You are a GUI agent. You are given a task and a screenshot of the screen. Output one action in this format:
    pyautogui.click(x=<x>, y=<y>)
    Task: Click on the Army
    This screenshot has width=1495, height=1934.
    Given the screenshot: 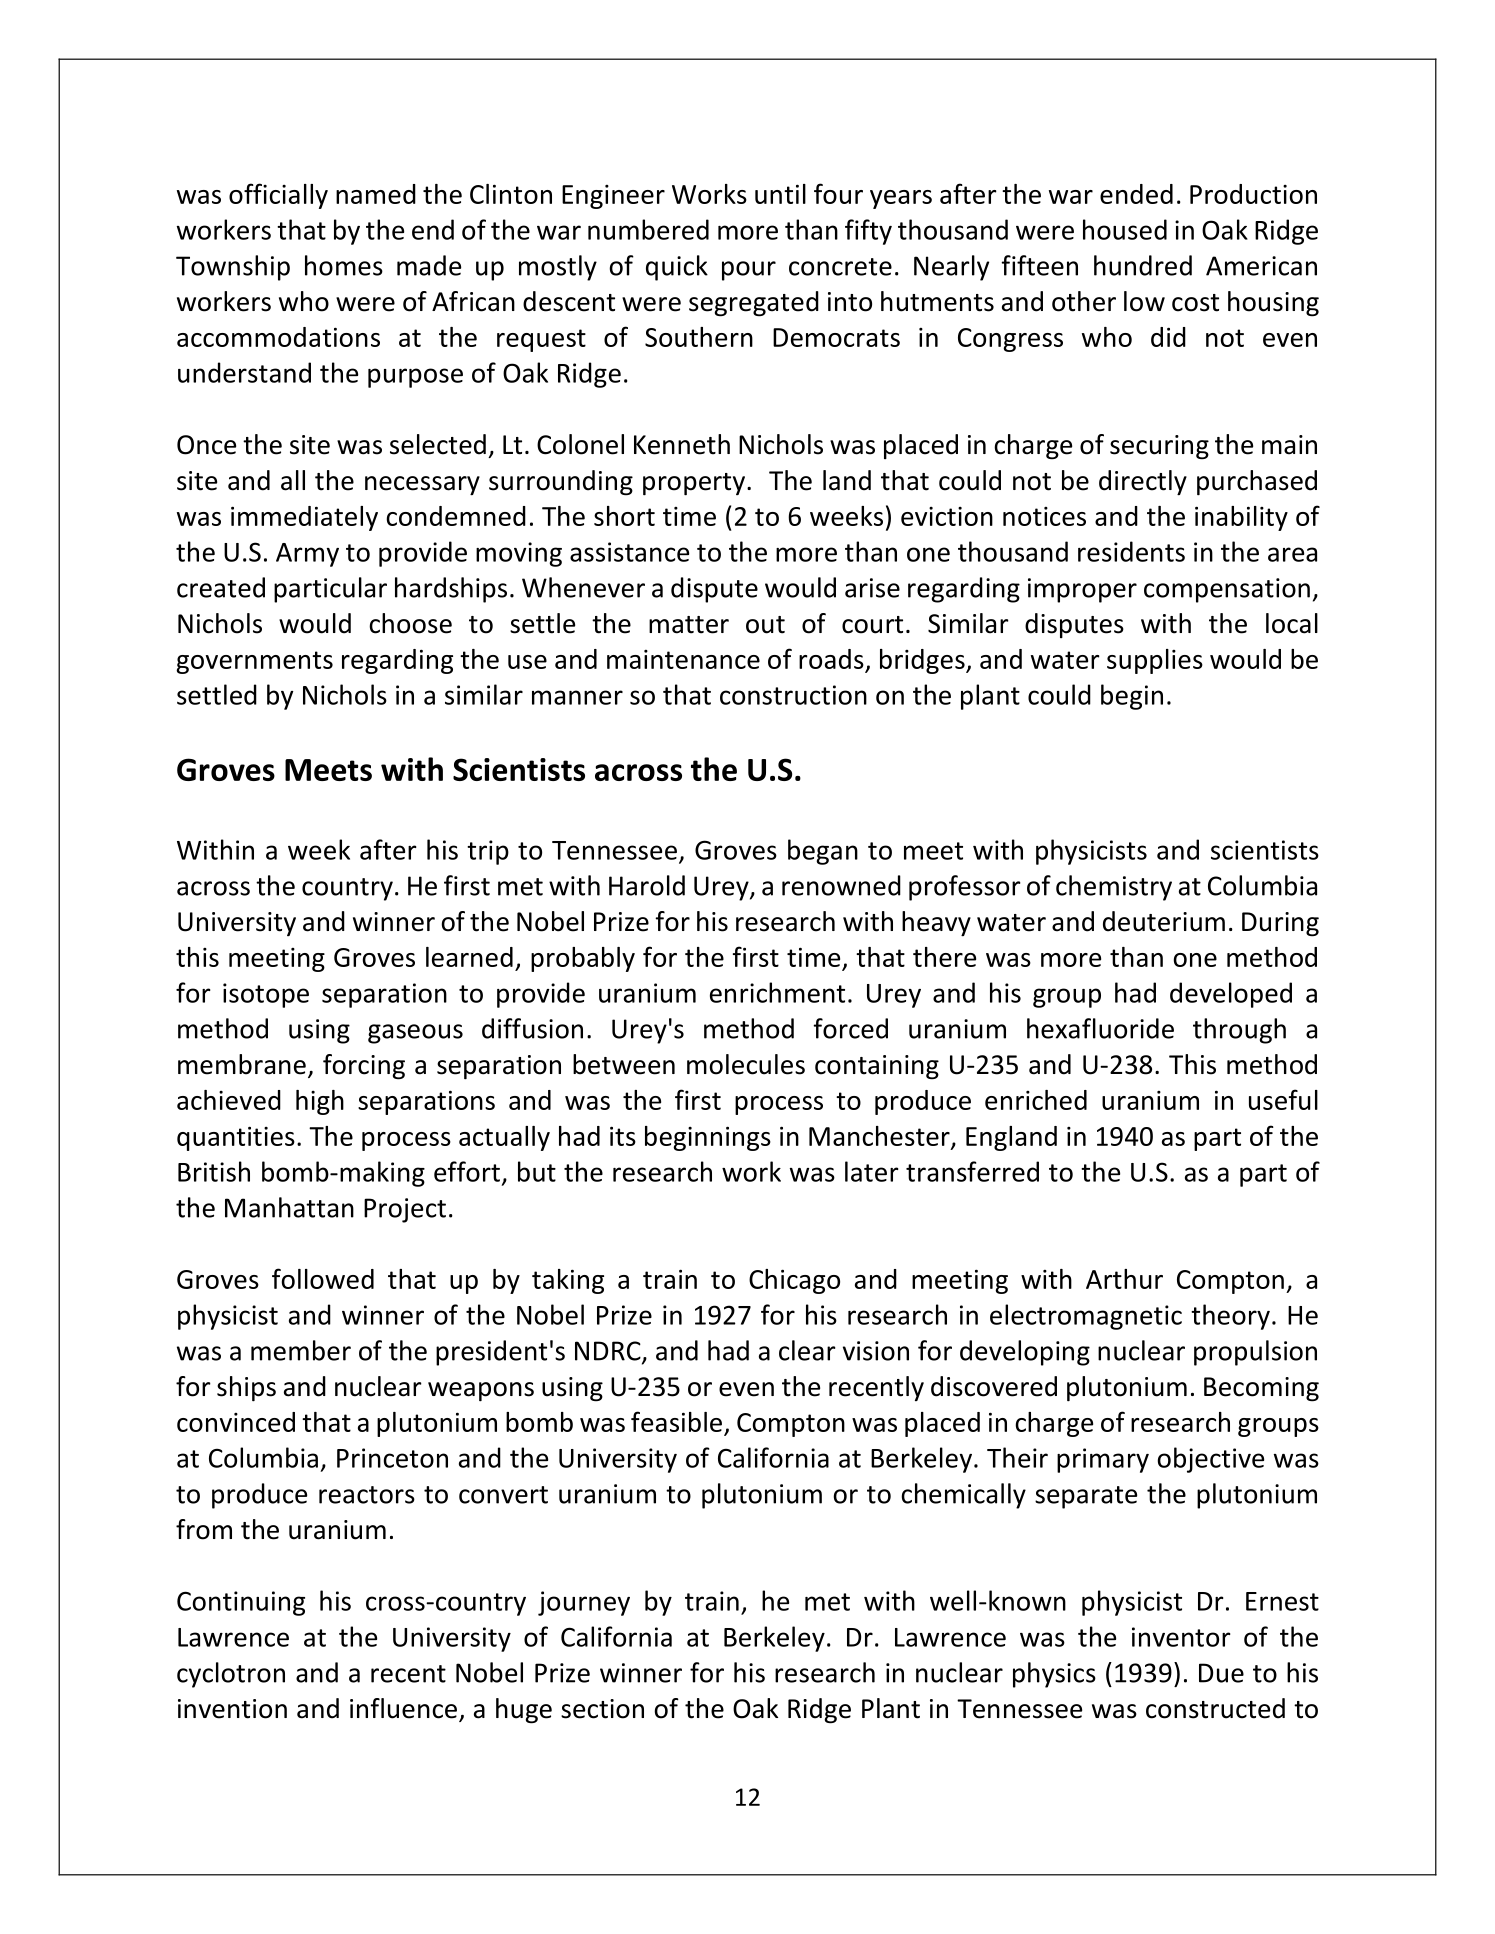 What is the action you would take?
    pyautogui.click(x=307, y=555)
